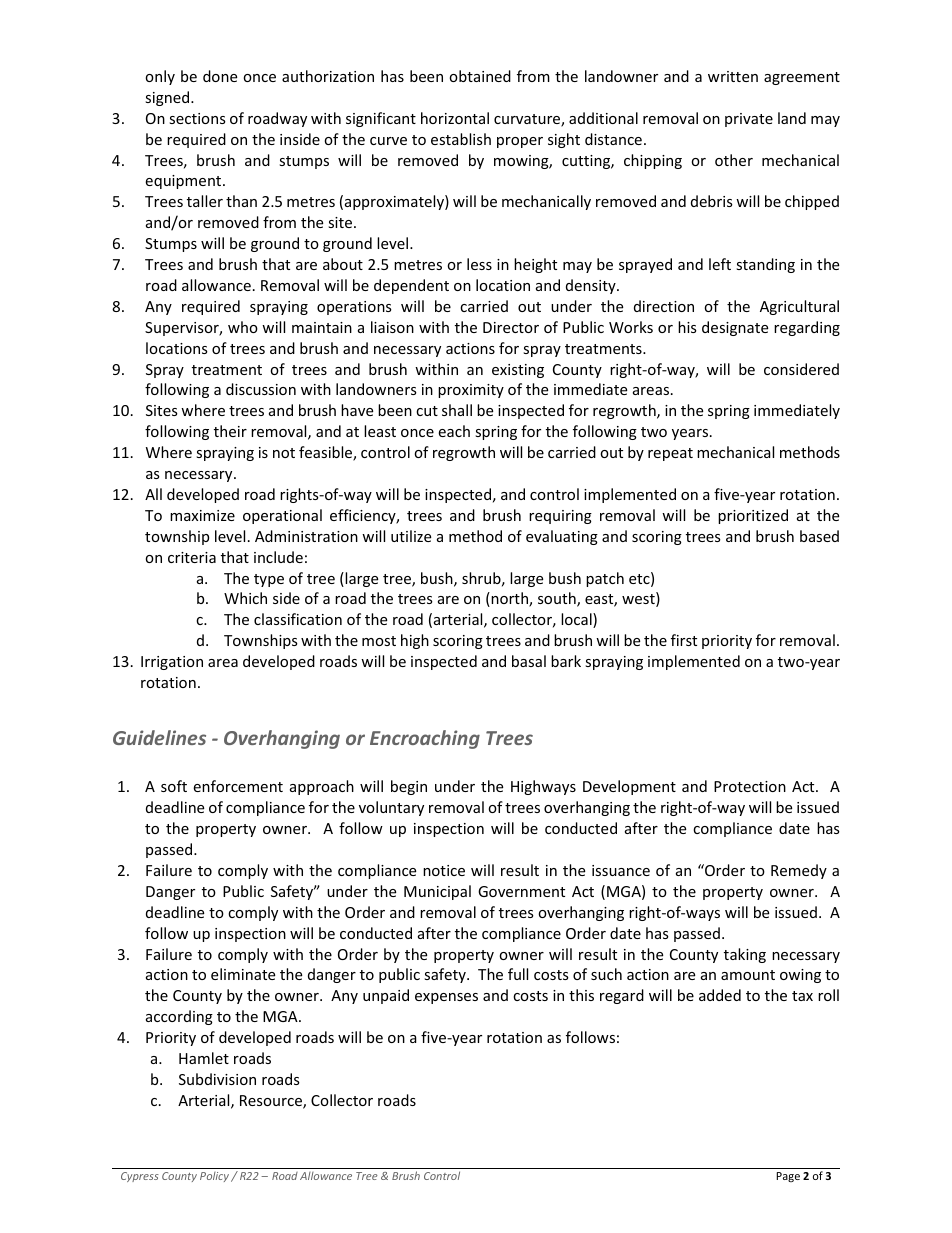 This document has height=1233, width=952. Describe the element at coordinates (455, 118) in the document. I see `horizontal` at that location.
